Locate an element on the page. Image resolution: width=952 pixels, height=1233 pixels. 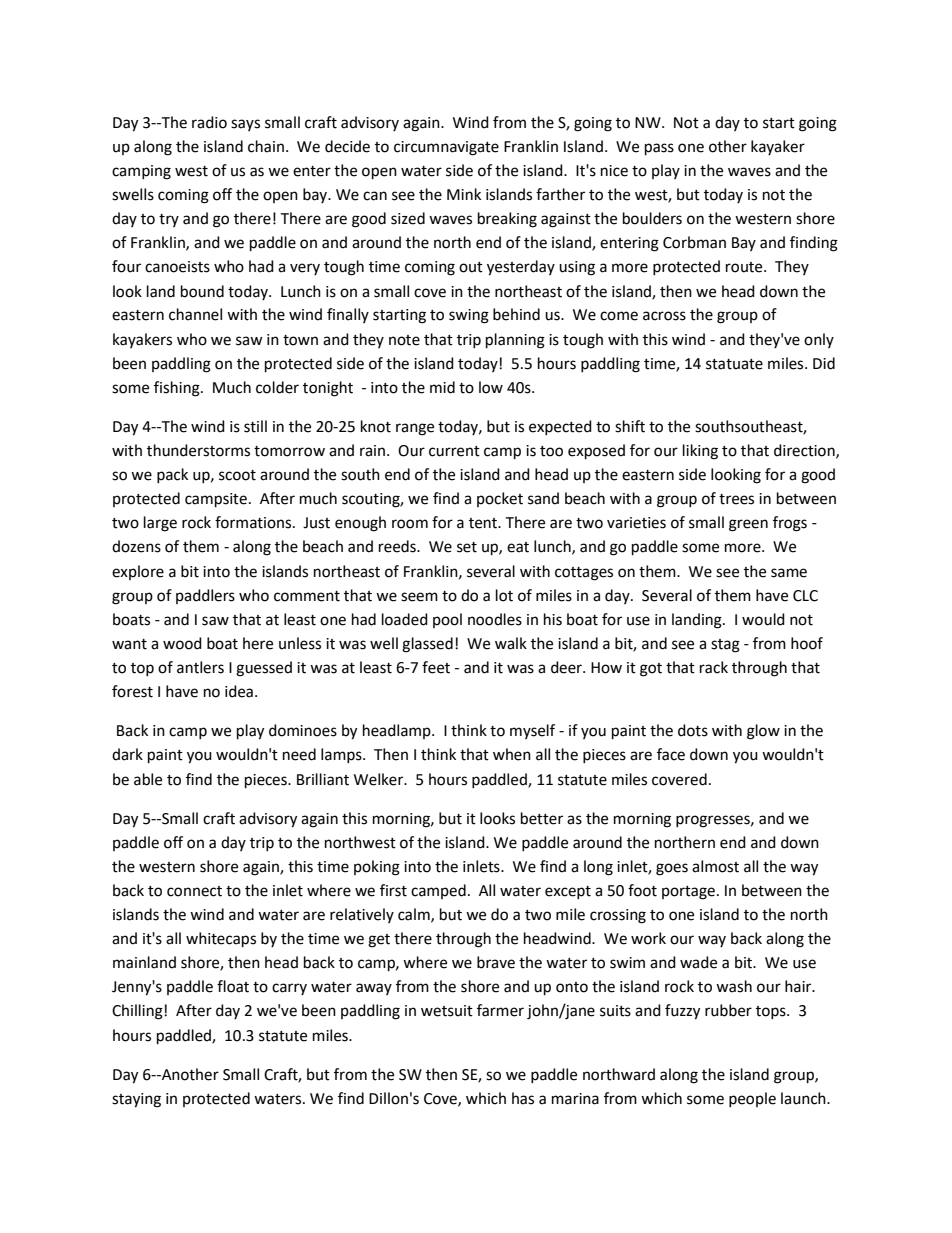
radio is located at coordinates (209, 122).
